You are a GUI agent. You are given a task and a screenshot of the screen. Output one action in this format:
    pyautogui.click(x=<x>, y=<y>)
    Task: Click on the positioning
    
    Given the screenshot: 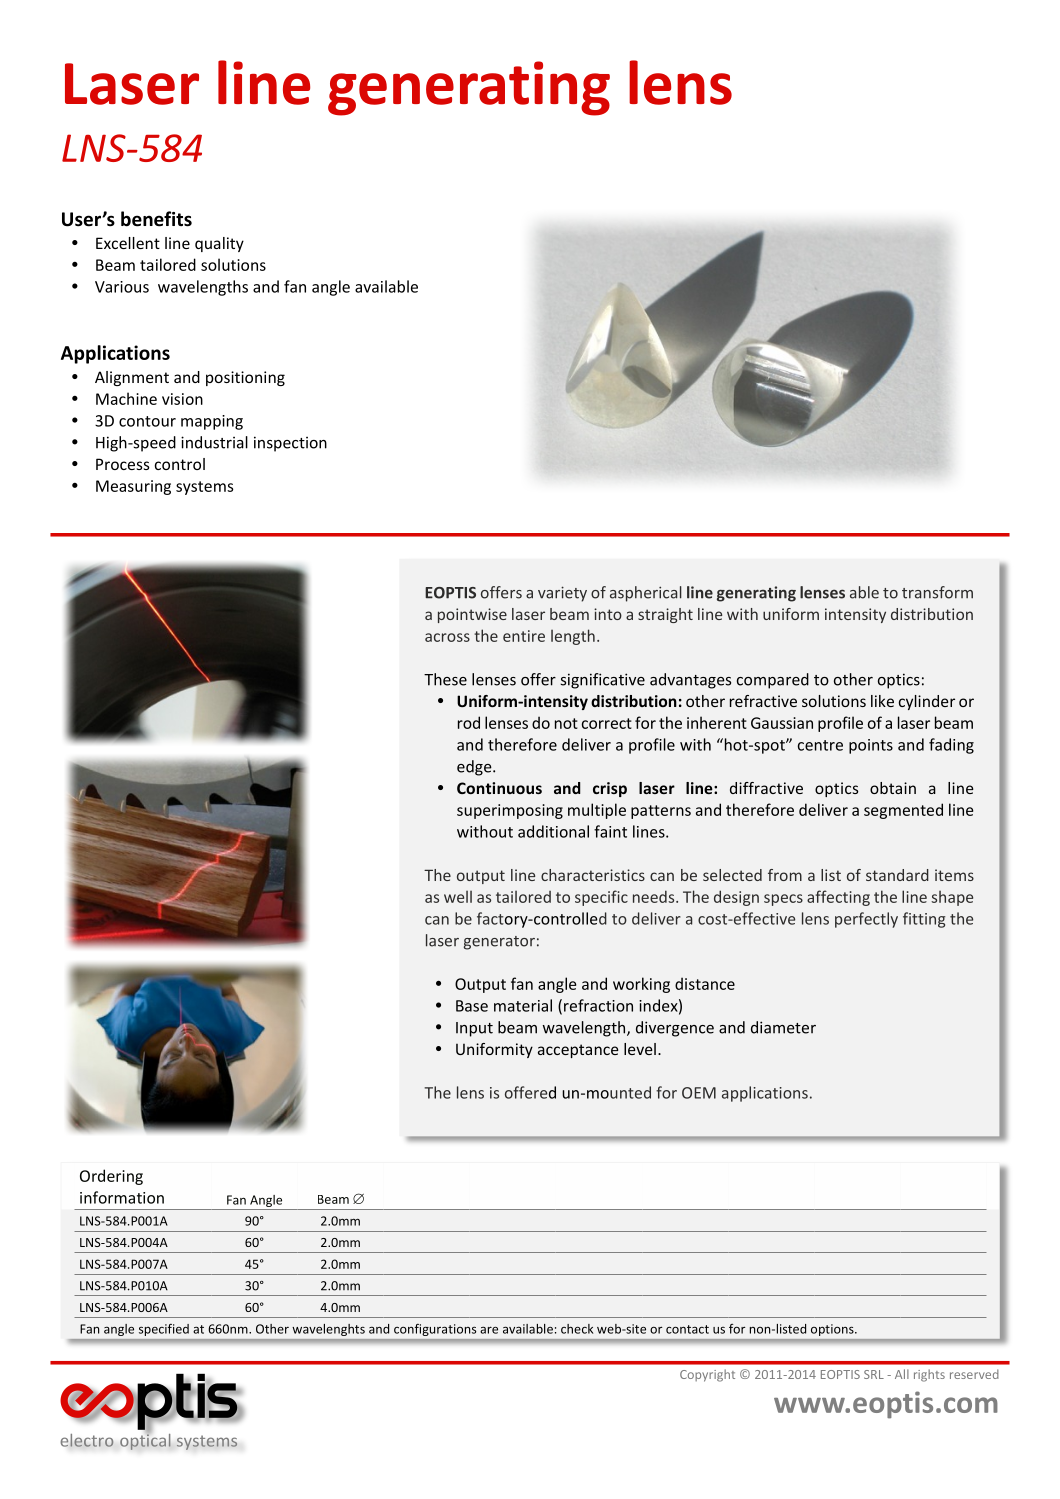 What is the action you would take?
    pyautogui.click(x=245, y=378)
